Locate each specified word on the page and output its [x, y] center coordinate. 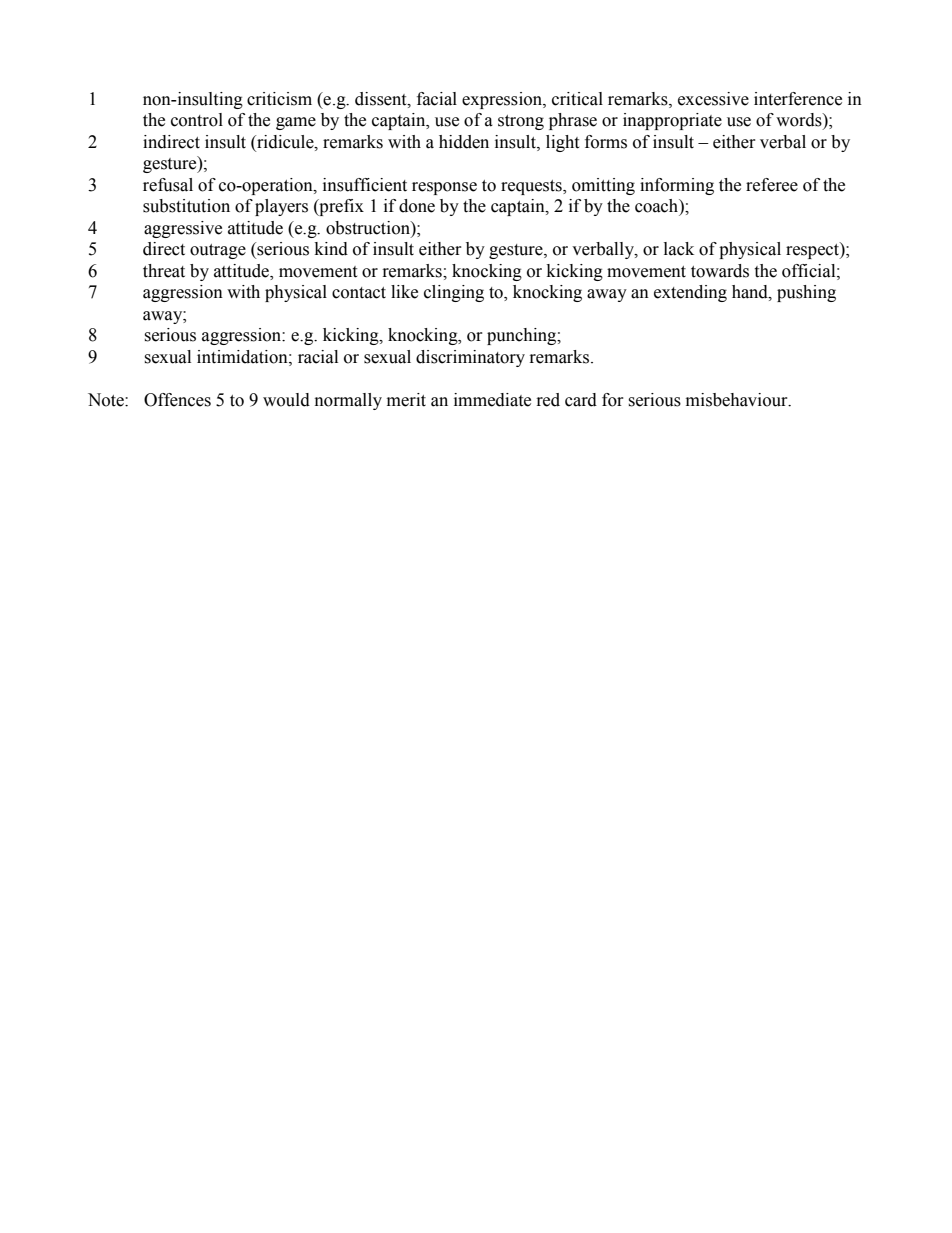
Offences [177, 400]
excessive [713, 99]
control [197, 120]
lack [679, 249]
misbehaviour [738, 400]
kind [331, 249]
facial [437, 99]
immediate [492, 400]
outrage [218, 251]
